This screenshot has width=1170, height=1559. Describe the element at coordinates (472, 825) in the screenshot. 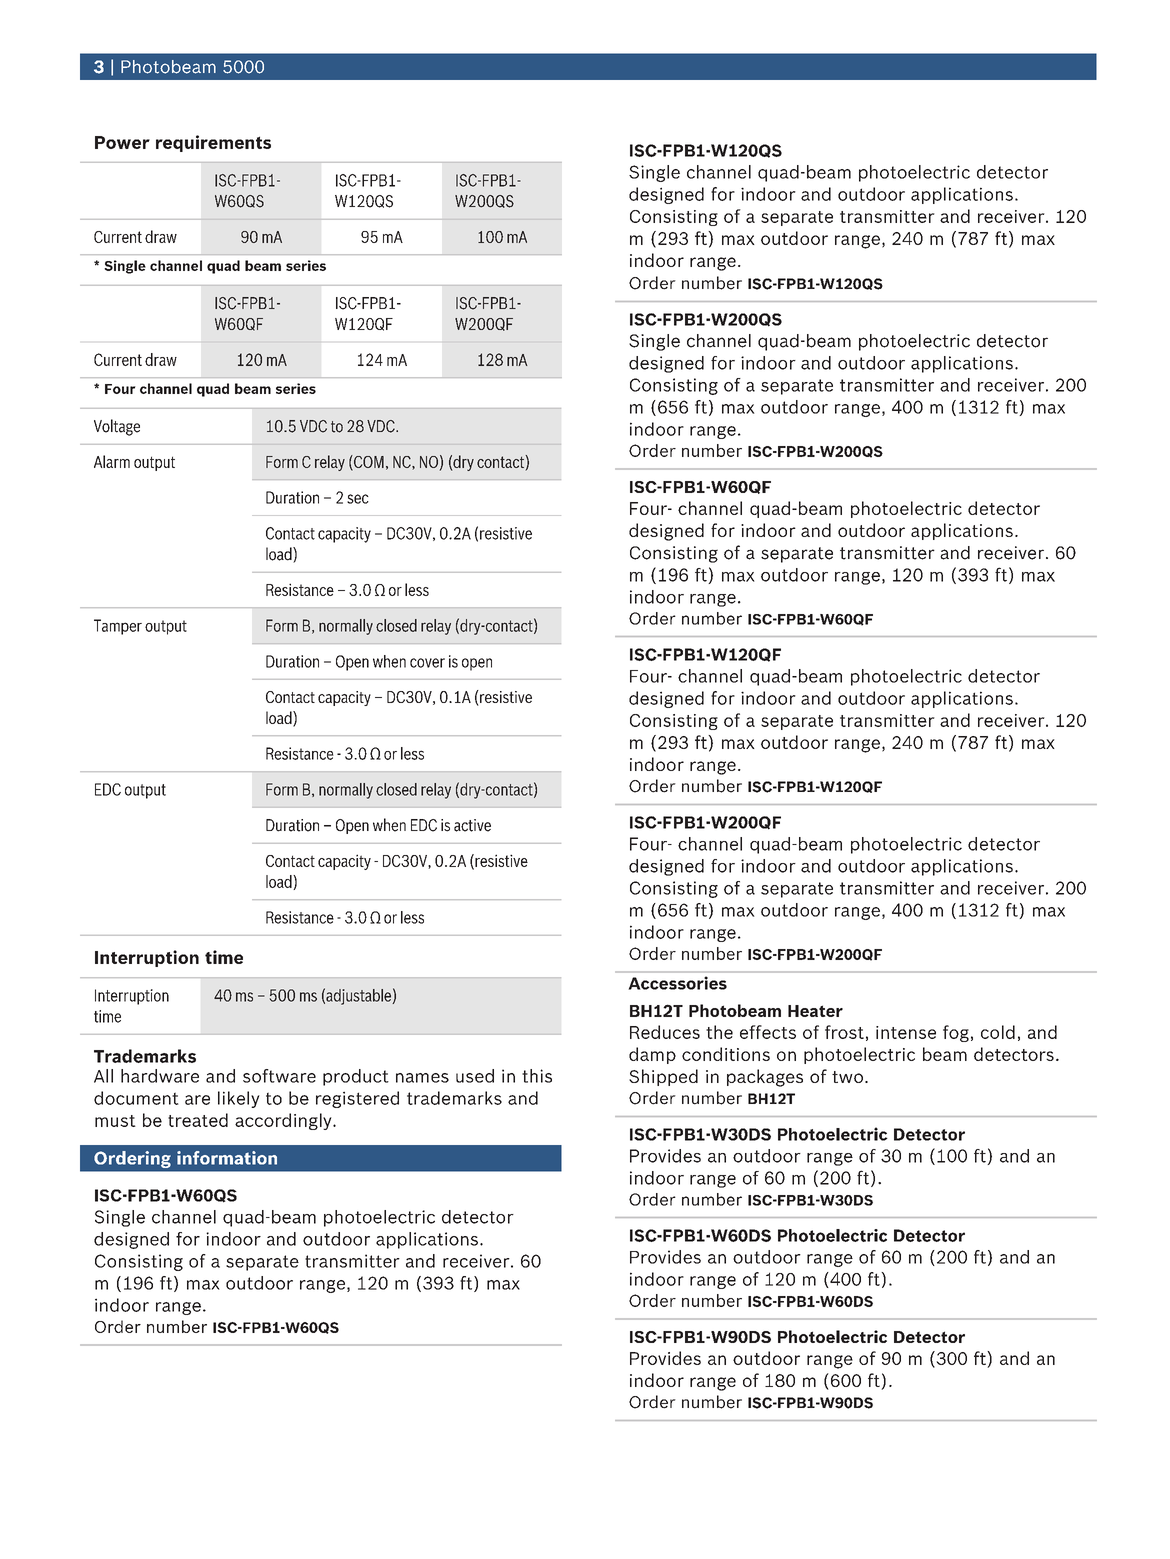

I see `active` at that location.
